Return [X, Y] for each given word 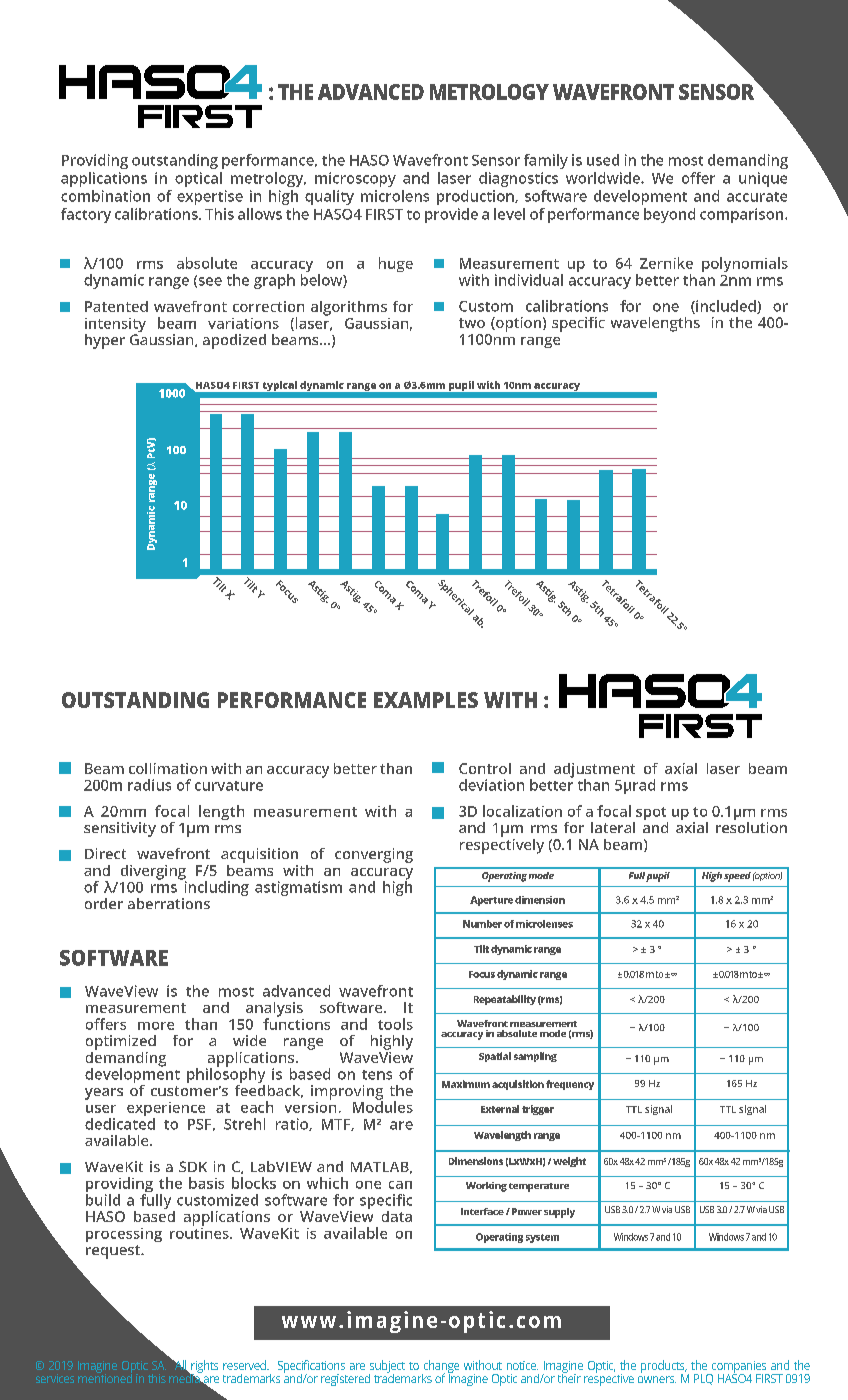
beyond [669, 215]
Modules [383, 1106]
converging [374, 855]
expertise [210, 197]
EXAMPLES [426, 700]
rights [203, 1367]
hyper [105, 341]
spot [651, 815]
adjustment [594, 771]
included [726, 307]
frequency [570, 1085]
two [472, 323]
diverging [153, 873]
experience [166, 1110]
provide [451, 215]
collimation [168, 768]
